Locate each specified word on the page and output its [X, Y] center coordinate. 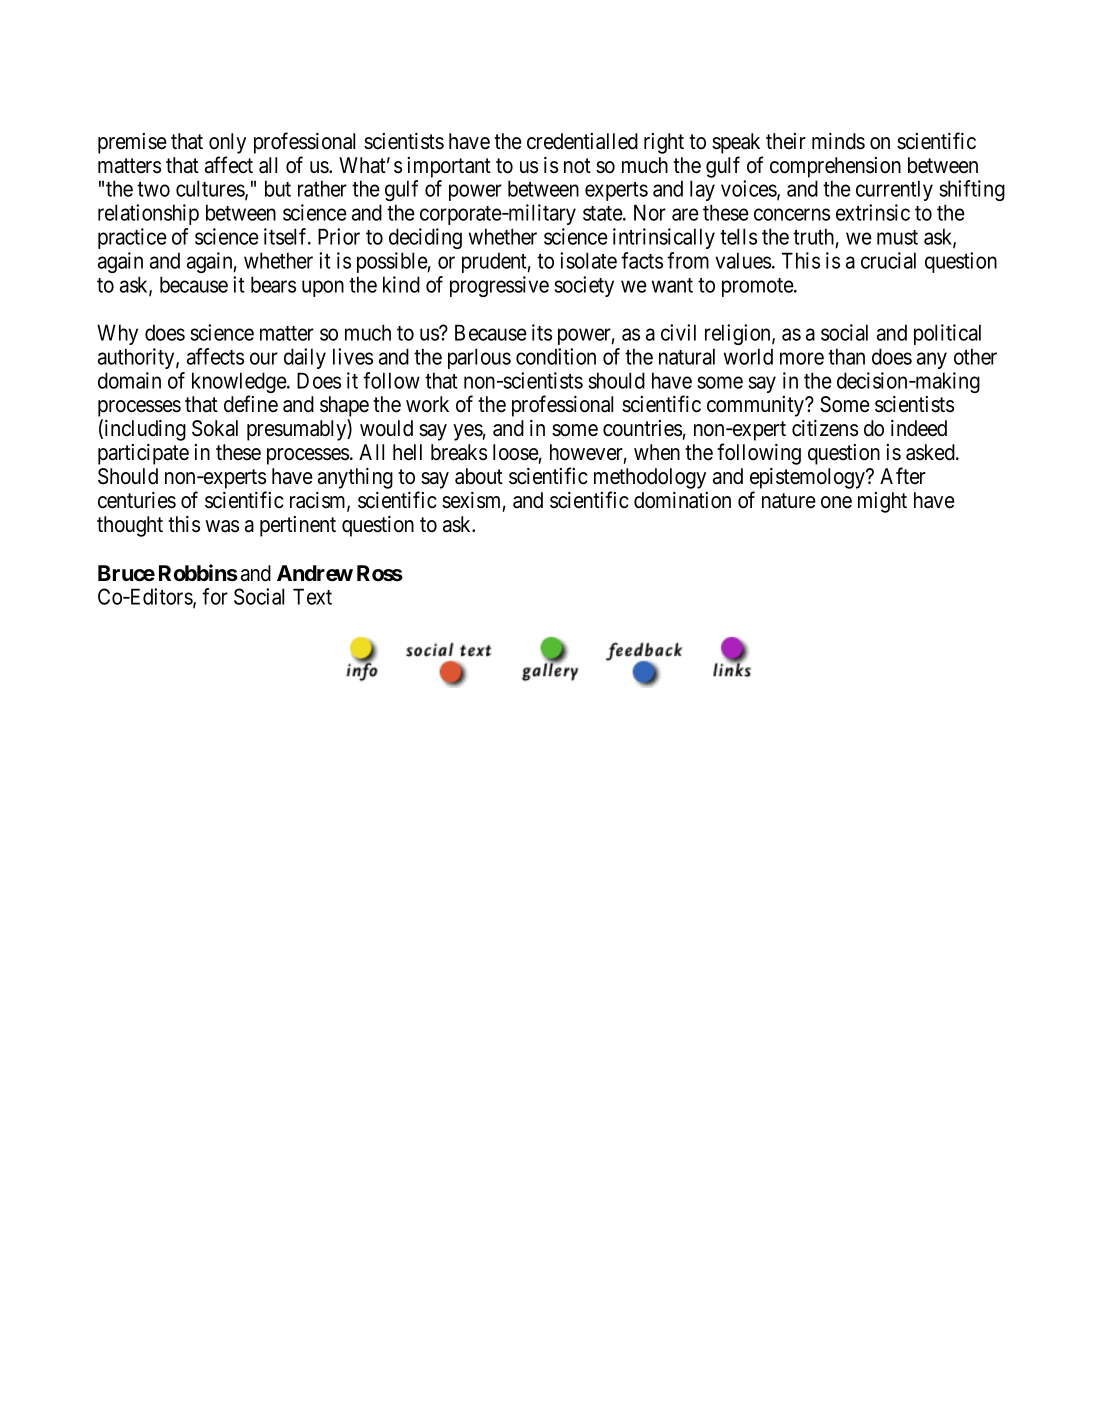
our [264, 358]
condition [556, 356]
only [227, 143]
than [846, 356]
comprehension [835, 167]
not [577, 166]
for [215, 596]
